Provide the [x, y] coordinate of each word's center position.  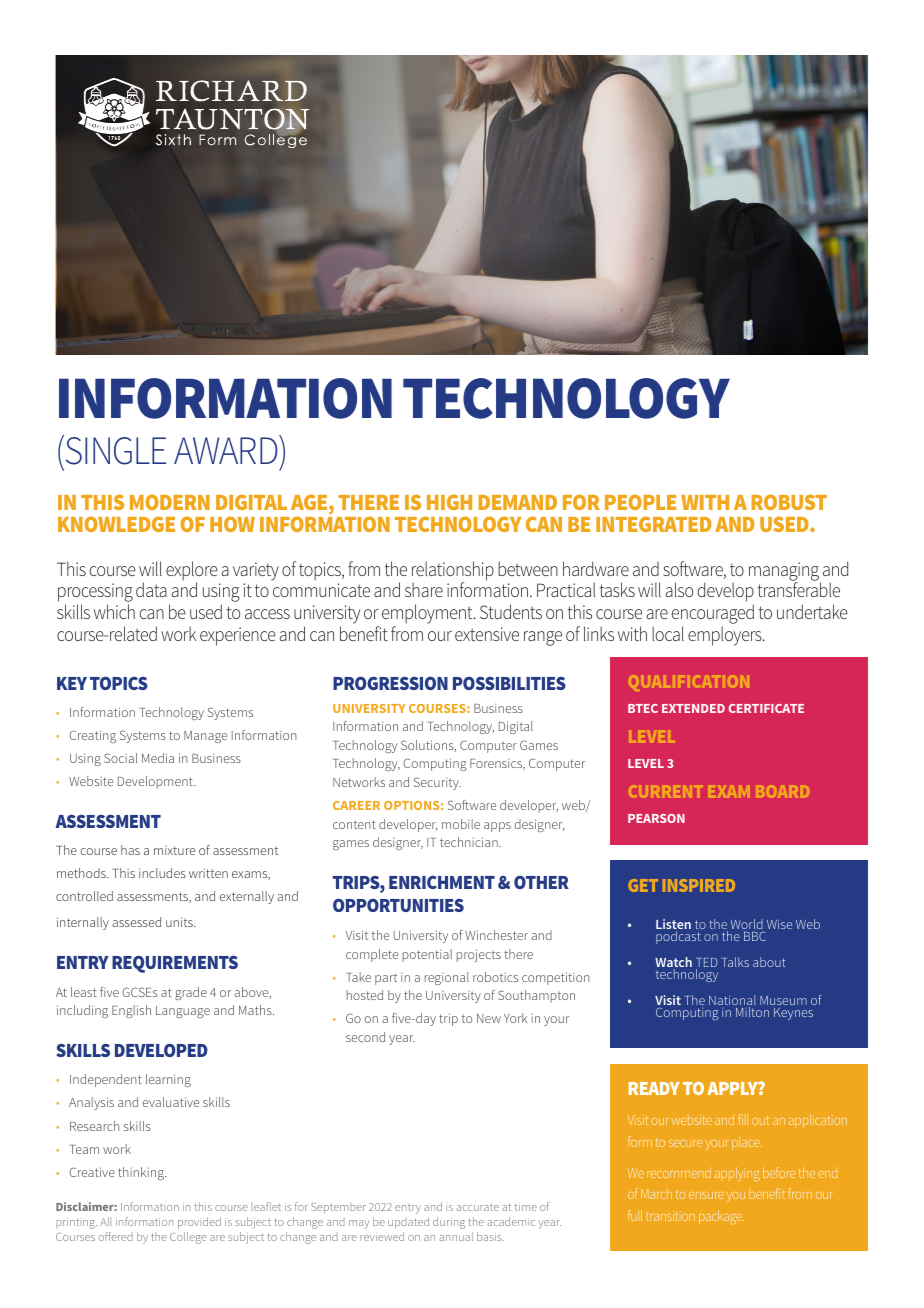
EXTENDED [693, 708]
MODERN [170, 502]
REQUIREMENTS [175, 964]
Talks [735, 962]
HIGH [449, 502]
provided [199, 1223]
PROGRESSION [390, 683]
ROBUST [789, 502]
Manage [205, 737]
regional [447, 978]
